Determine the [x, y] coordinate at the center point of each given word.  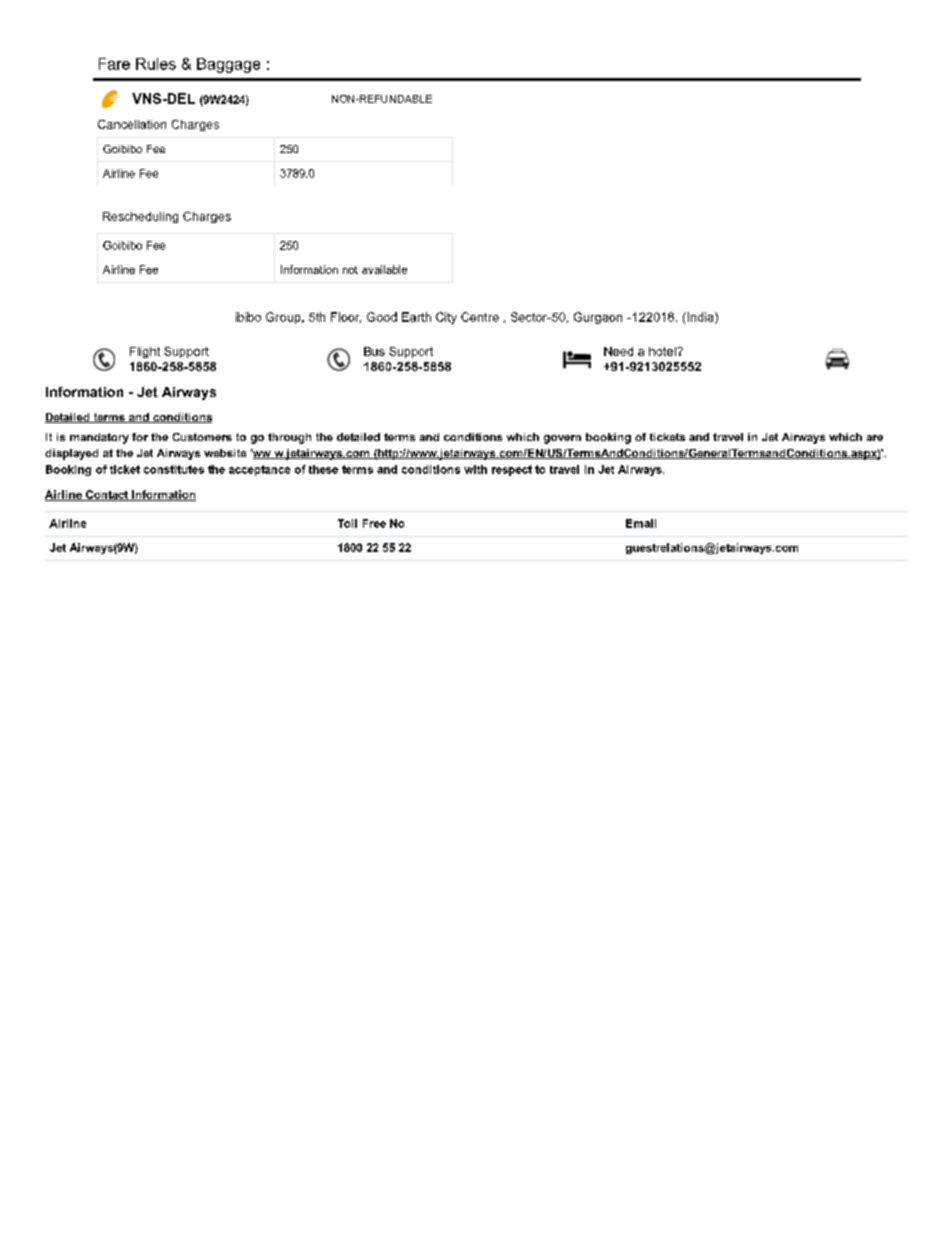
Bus [374, 351]
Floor [346, 317]
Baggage [228, 65]
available [384, 269]
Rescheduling [140, 217]
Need [618, 351]
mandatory [99, 438]
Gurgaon [598, 318]
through [289, 438]
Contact [107, 495]
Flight [145, 352]
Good [382, 317]
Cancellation [132, 124]
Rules [156, 64]
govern [562, 439]
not [350, 270]
